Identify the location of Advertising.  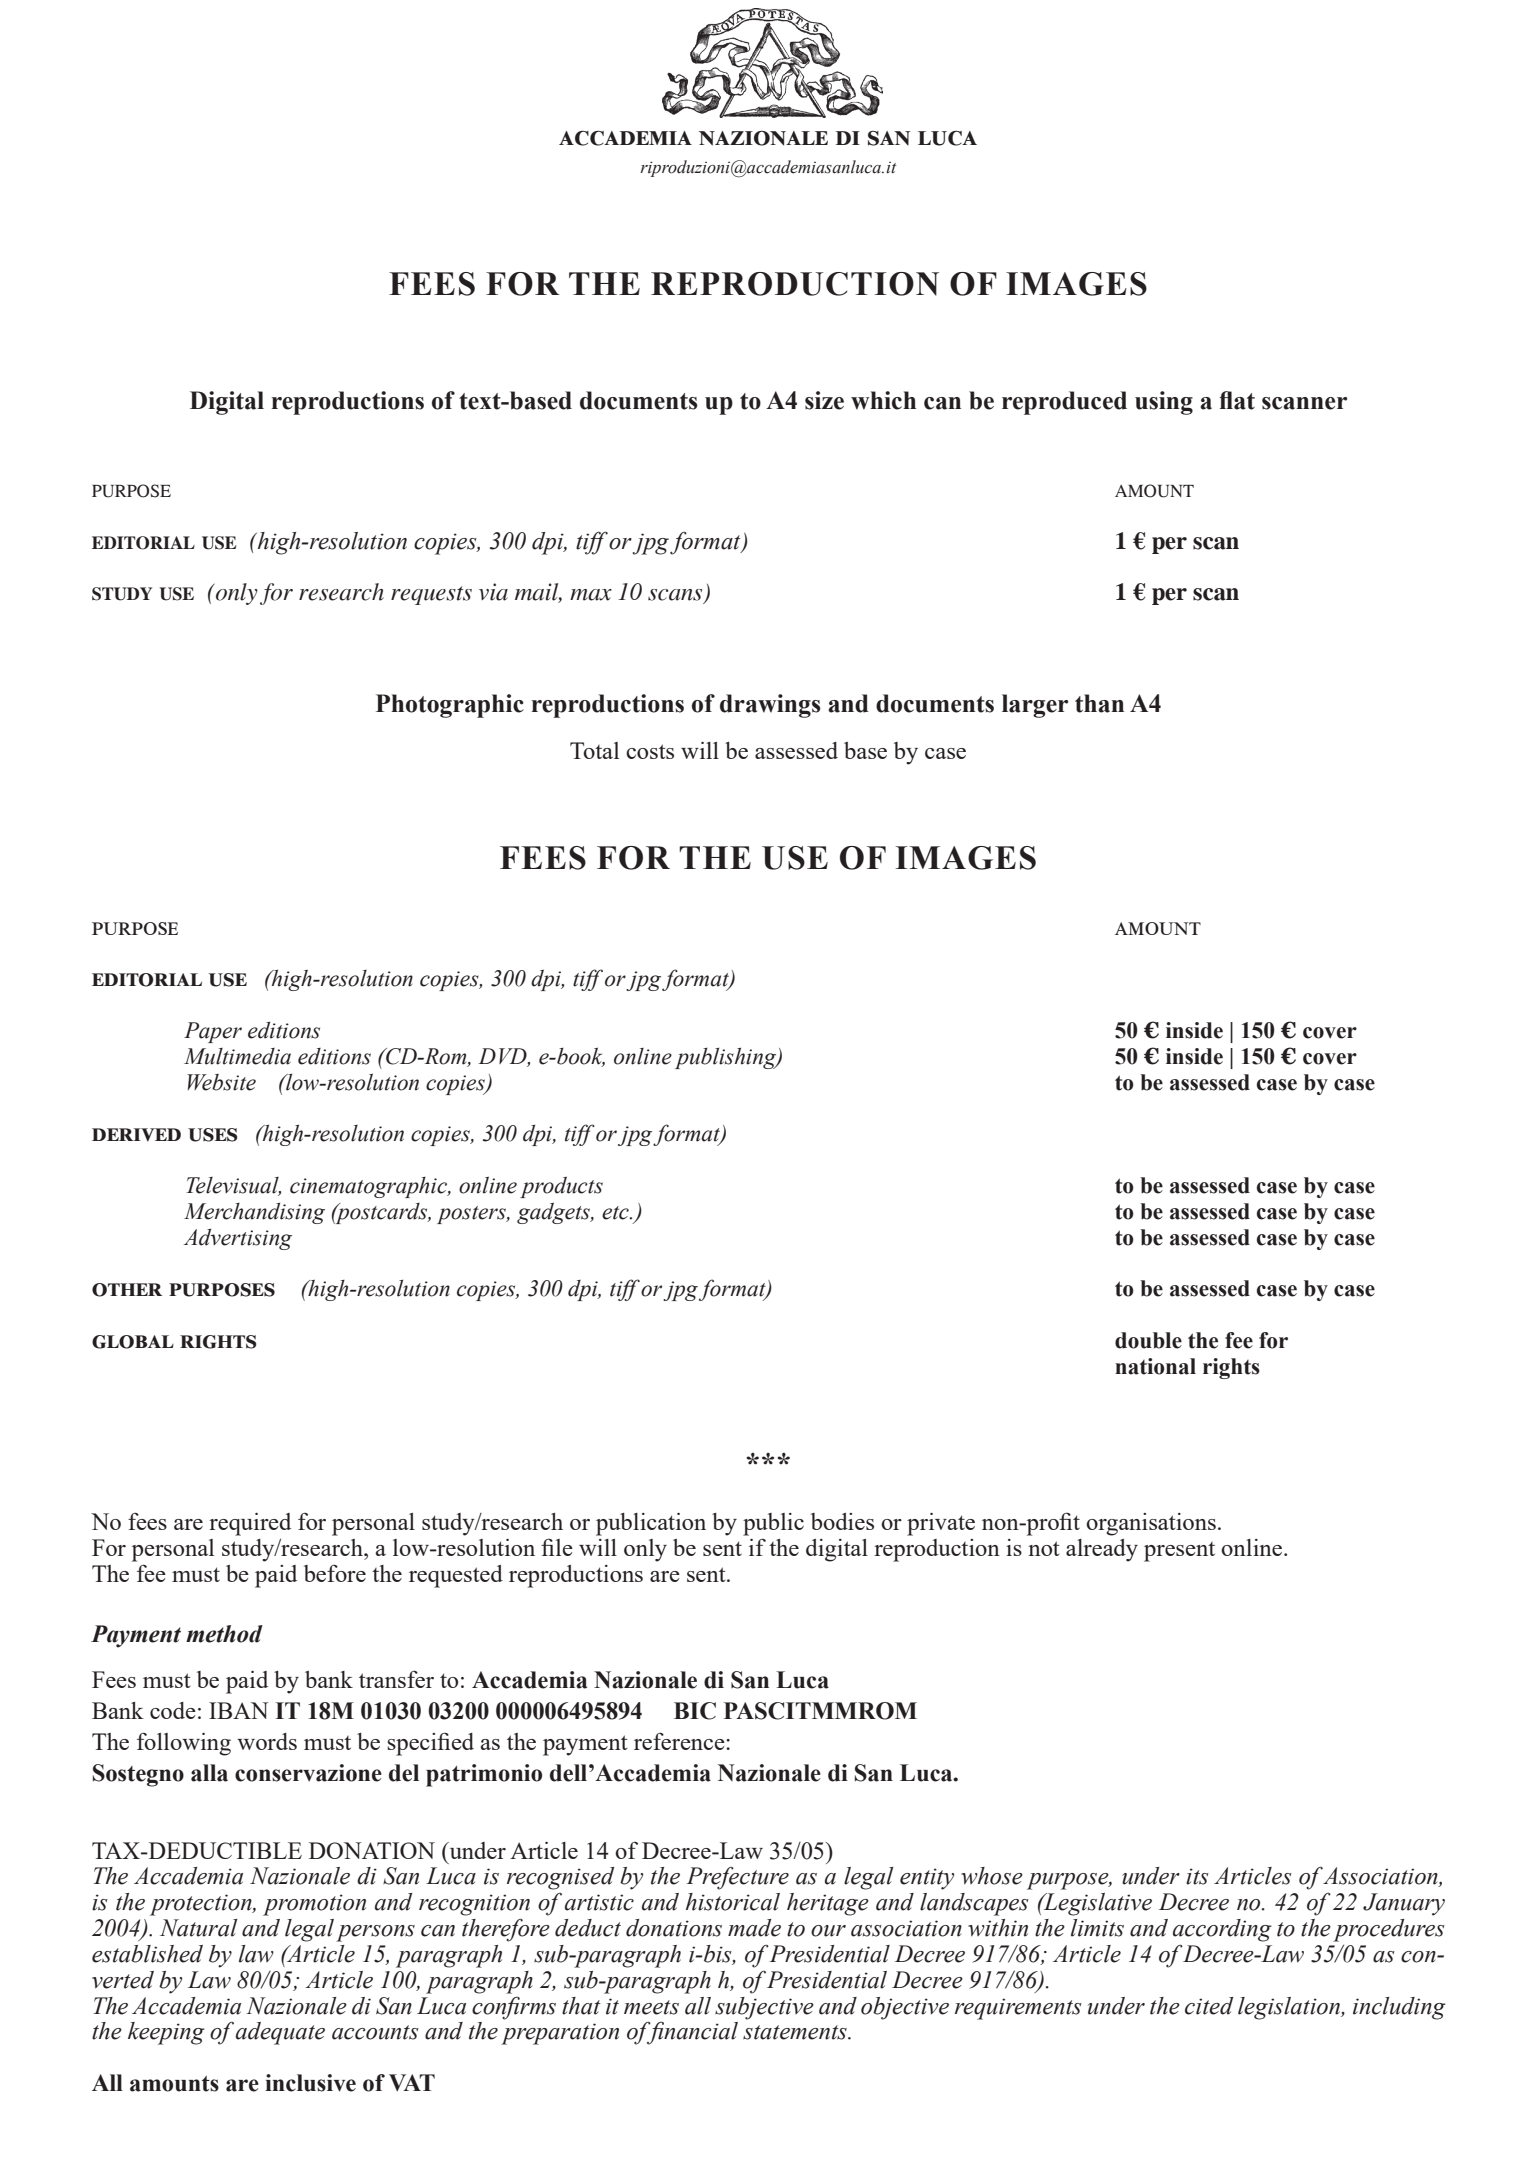
(238, 1239).
